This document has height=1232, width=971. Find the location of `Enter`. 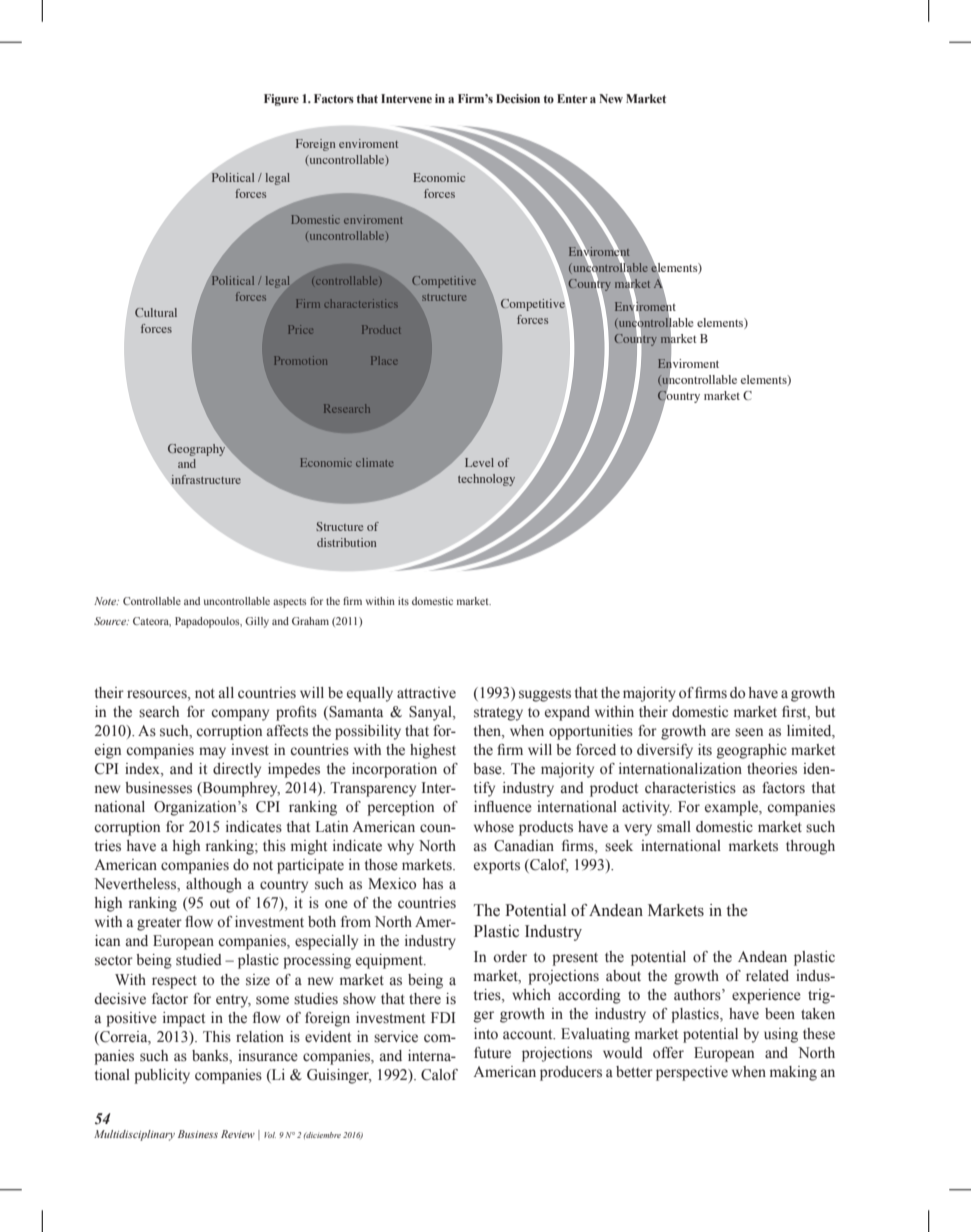

Enter is located at coordinates (572, 98).
